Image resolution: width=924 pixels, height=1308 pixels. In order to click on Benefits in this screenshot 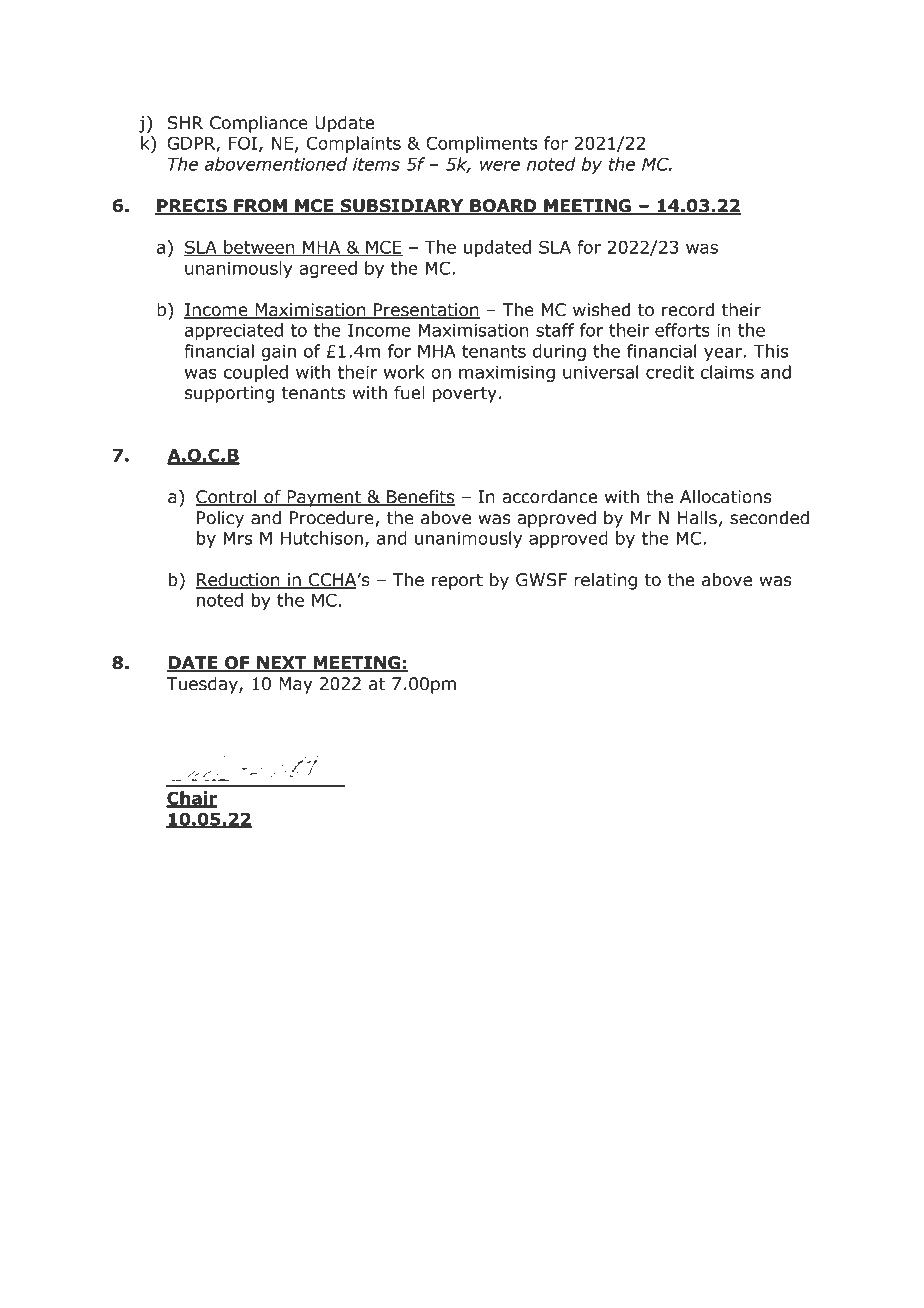, I will do `click(420, 498)`.
